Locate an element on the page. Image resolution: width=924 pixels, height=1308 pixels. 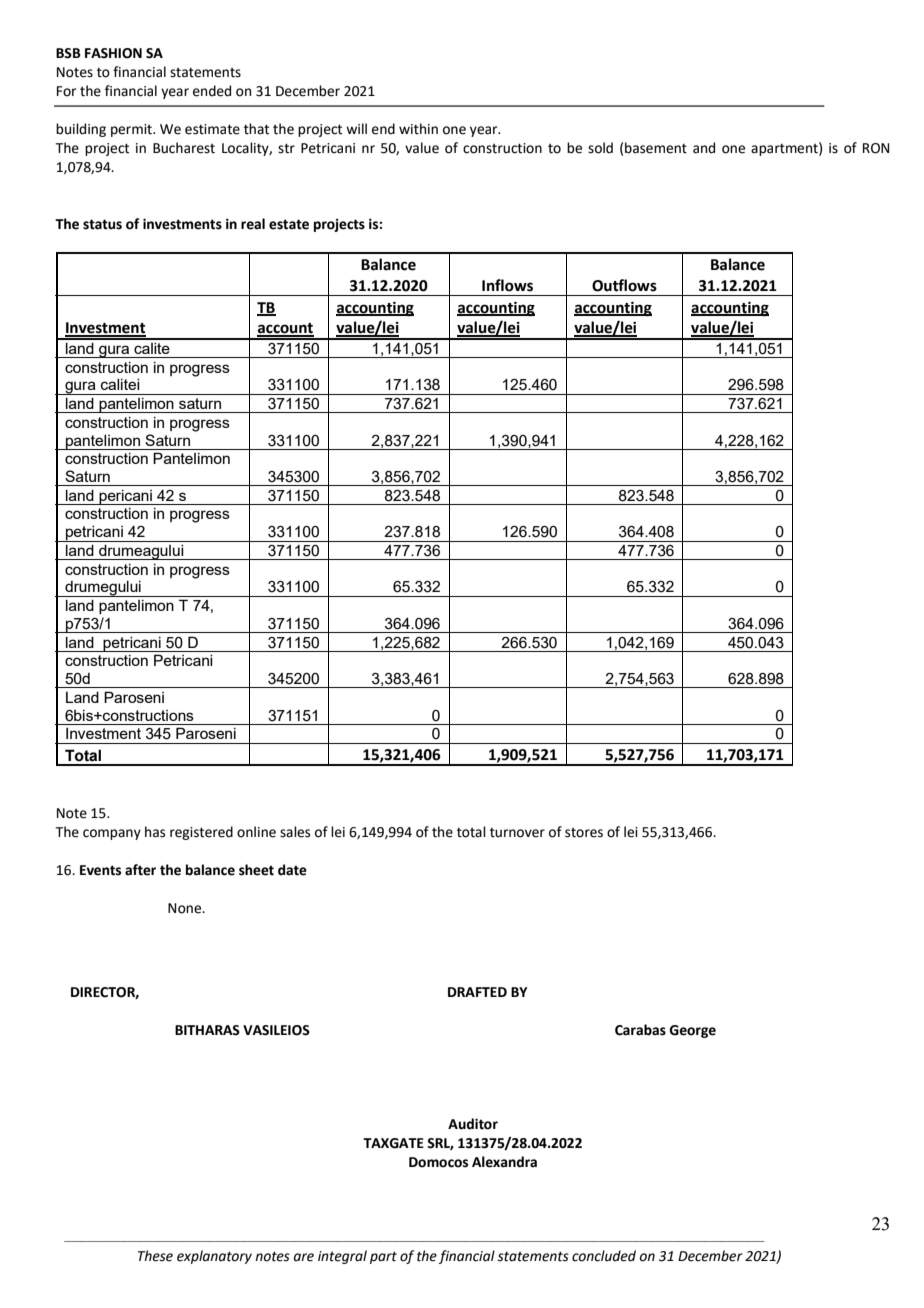
These is located at coordinates (155, 1256).
